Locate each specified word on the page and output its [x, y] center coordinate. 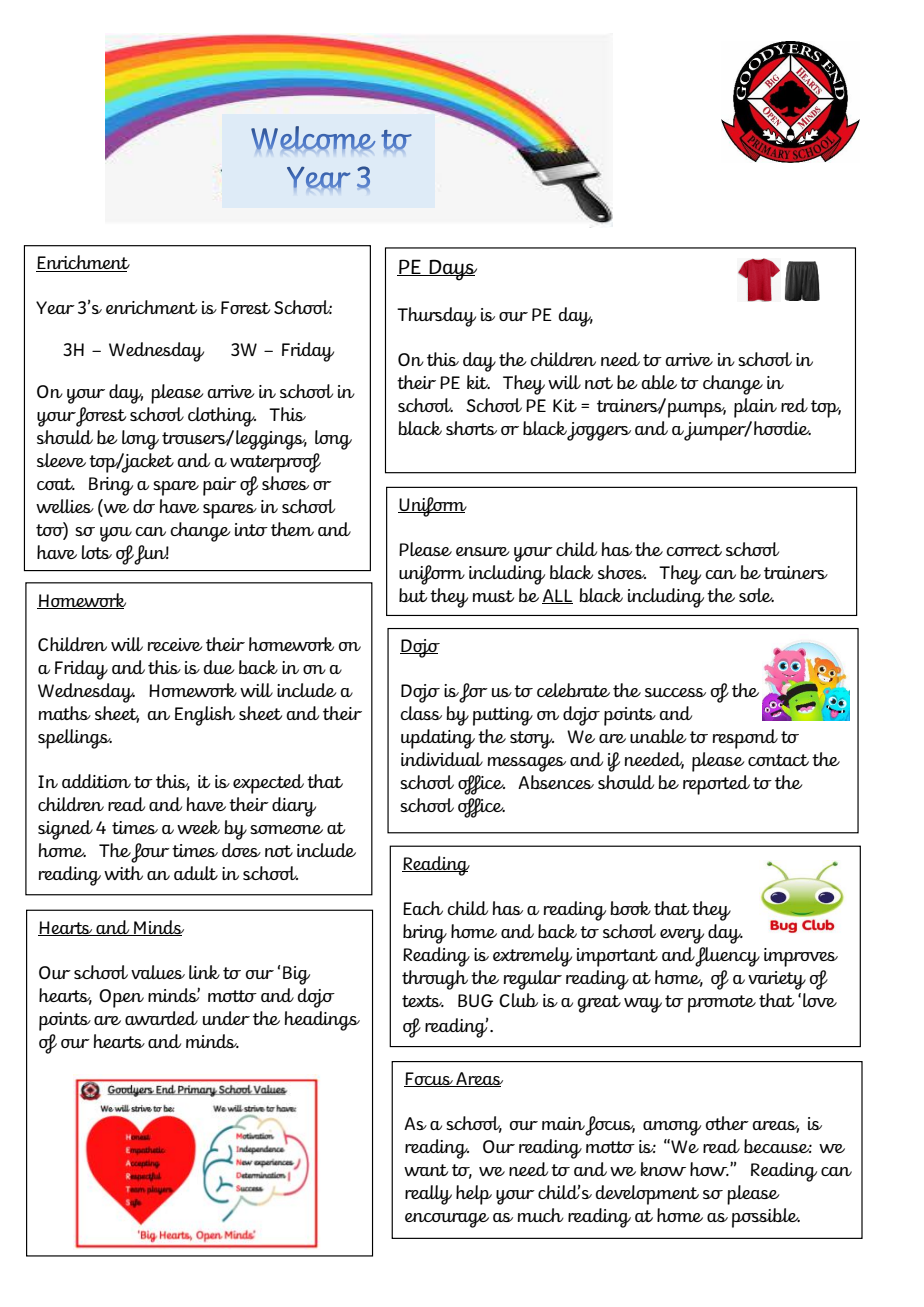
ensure [483, 551]
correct [694, 550]
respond [745, 739]
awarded [161, 1018]
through [435, 980]
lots [97, 552]
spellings [75, 739]
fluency [727, 957]
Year [55, 307]
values [158, 972]
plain [755, 408]
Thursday [436, 317]
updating [438, 739]
